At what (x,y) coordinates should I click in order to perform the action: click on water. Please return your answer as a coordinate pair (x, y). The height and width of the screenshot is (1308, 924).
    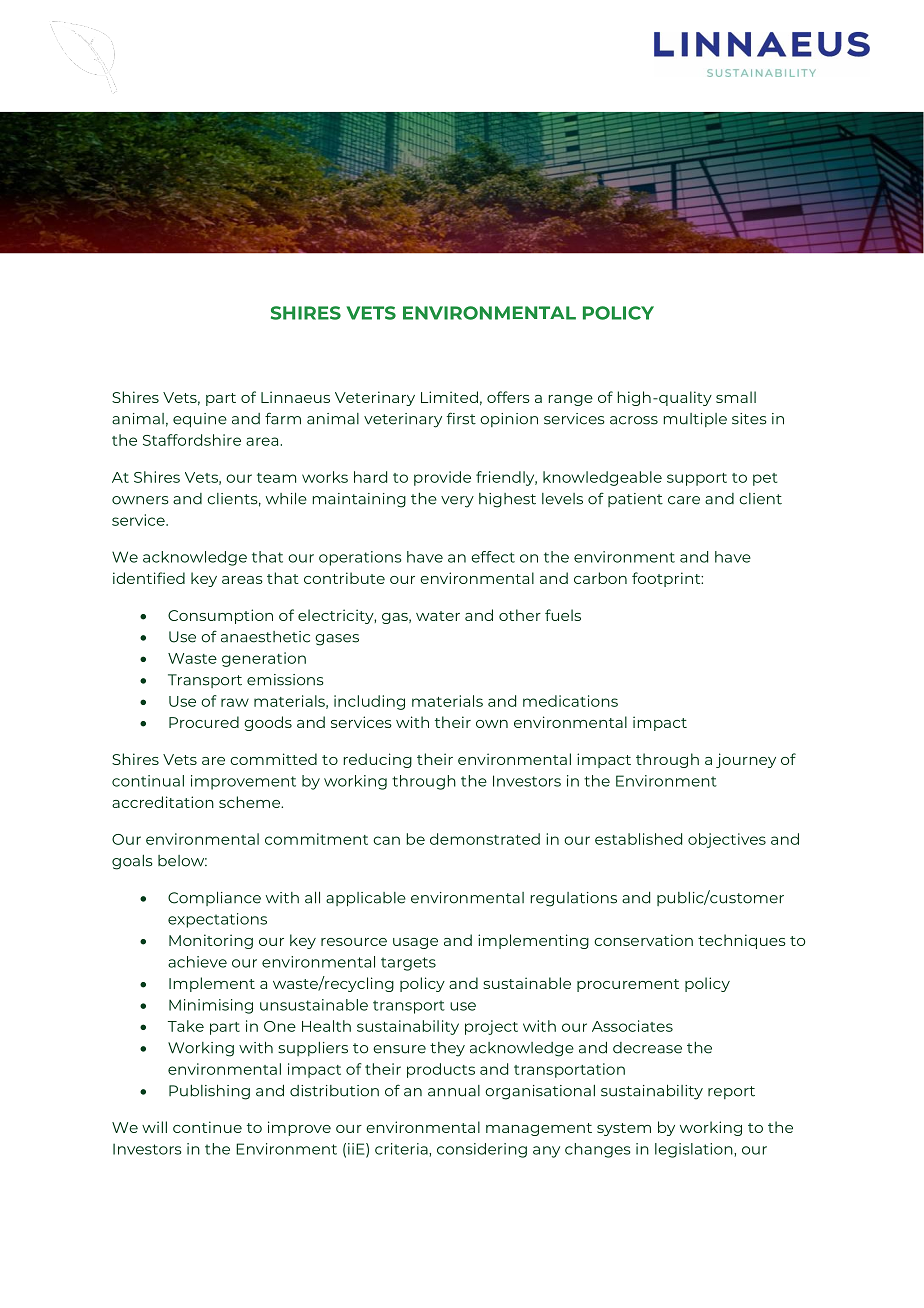
    Looking at the image, I should click on (438, 616).
